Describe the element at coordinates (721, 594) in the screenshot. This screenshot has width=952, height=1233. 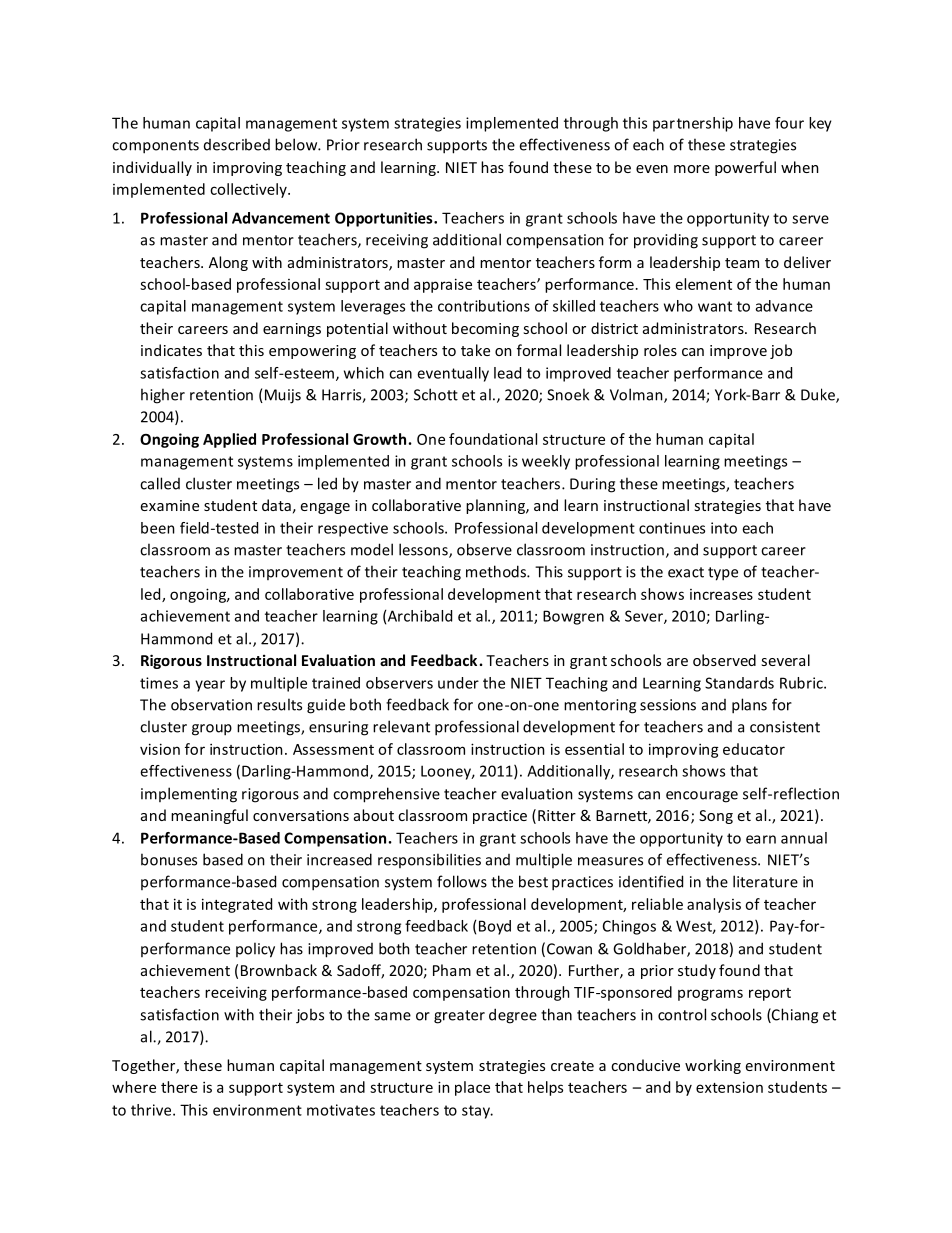
I see `increases` at that location.
